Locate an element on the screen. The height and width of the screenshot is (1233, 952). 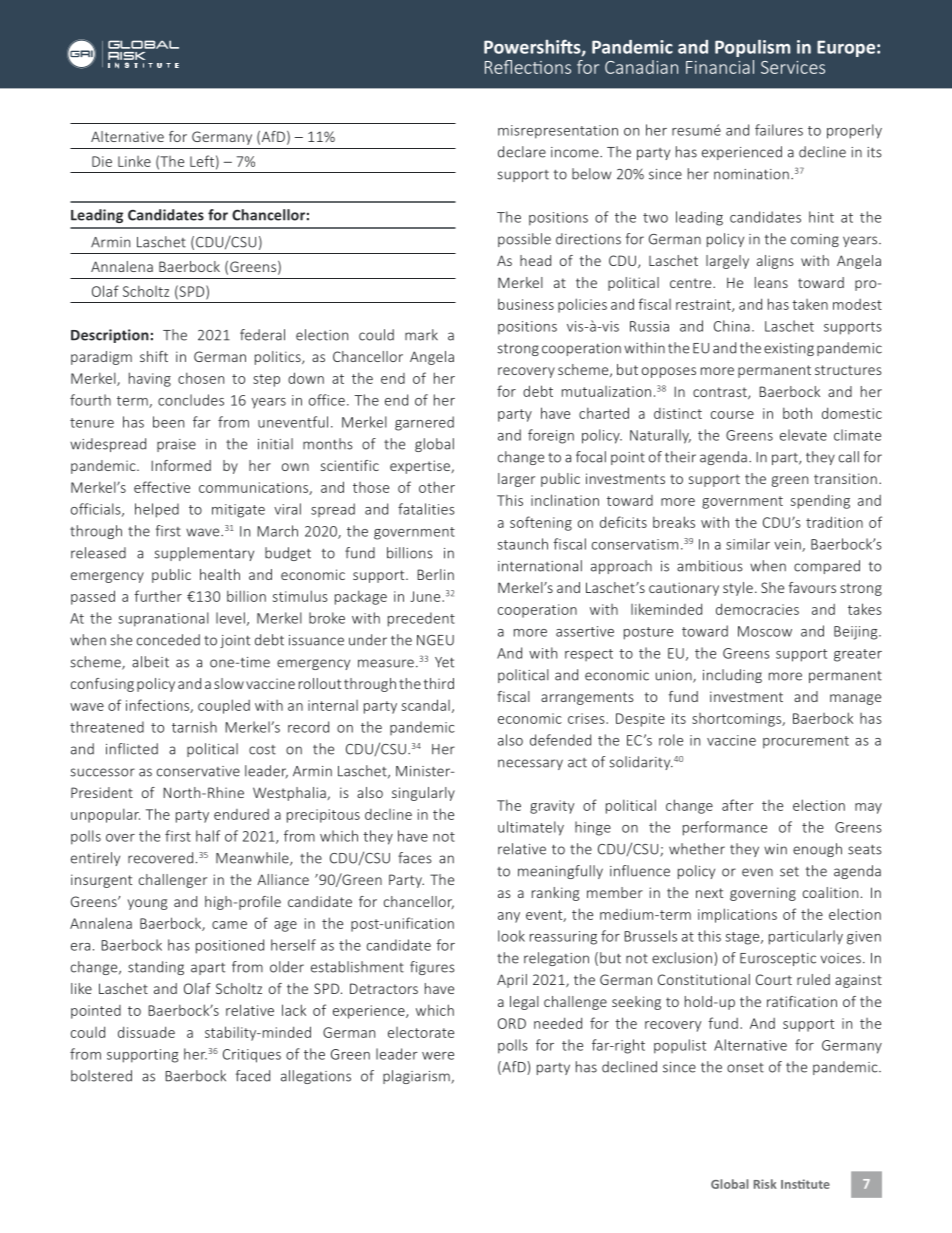
singularly is located at coordinates (423, 794).
